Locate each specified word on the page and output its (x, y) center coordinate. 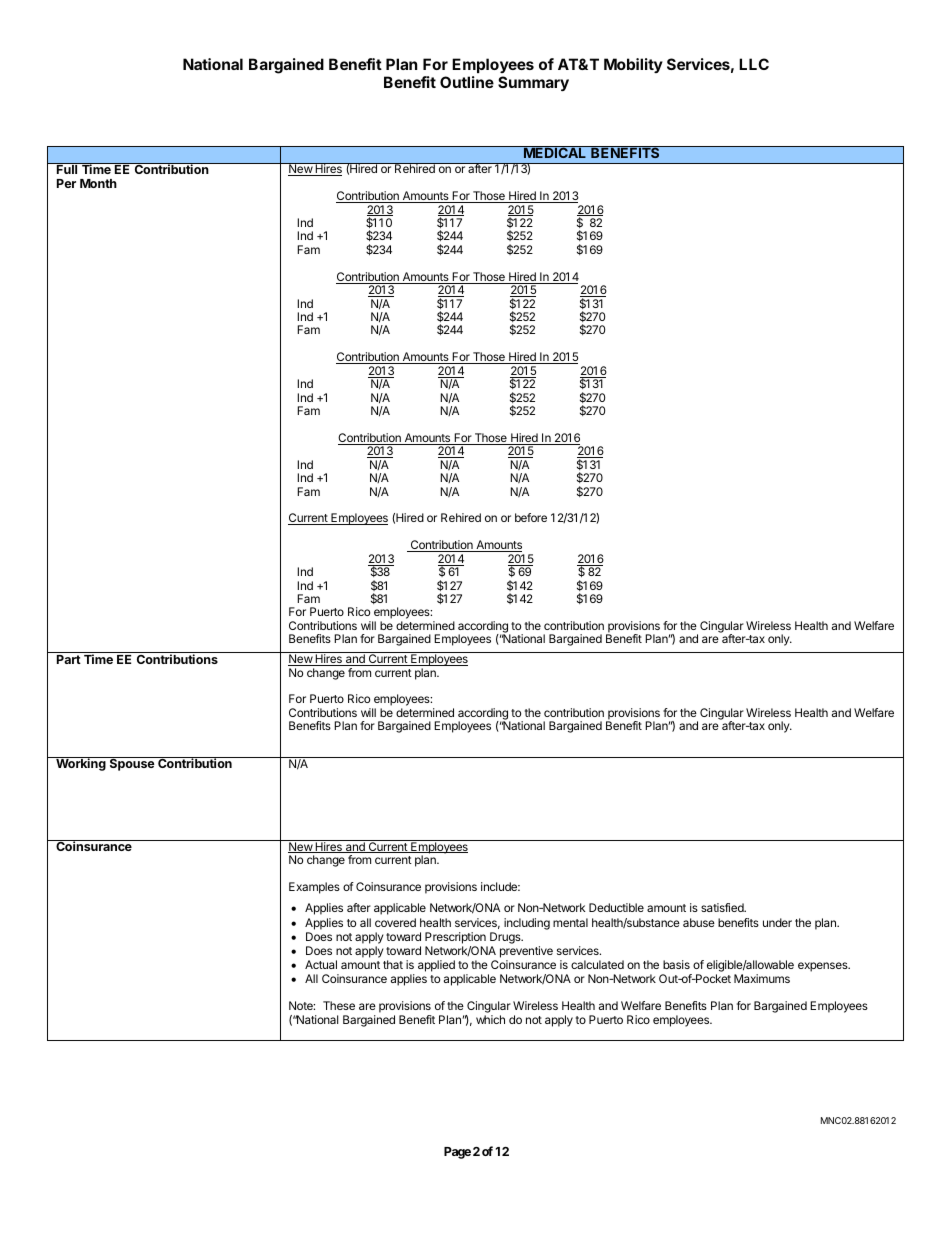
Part (69, 659)
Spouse (132, 764)
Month (98, 183)
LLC (754, 64)
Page (457, 1153)
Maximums (762, 978)
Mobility (633, 65)
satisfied (723, 907)
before (531, 517)
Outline (467, 82)
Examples (314, 888)
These (339, 1005)
